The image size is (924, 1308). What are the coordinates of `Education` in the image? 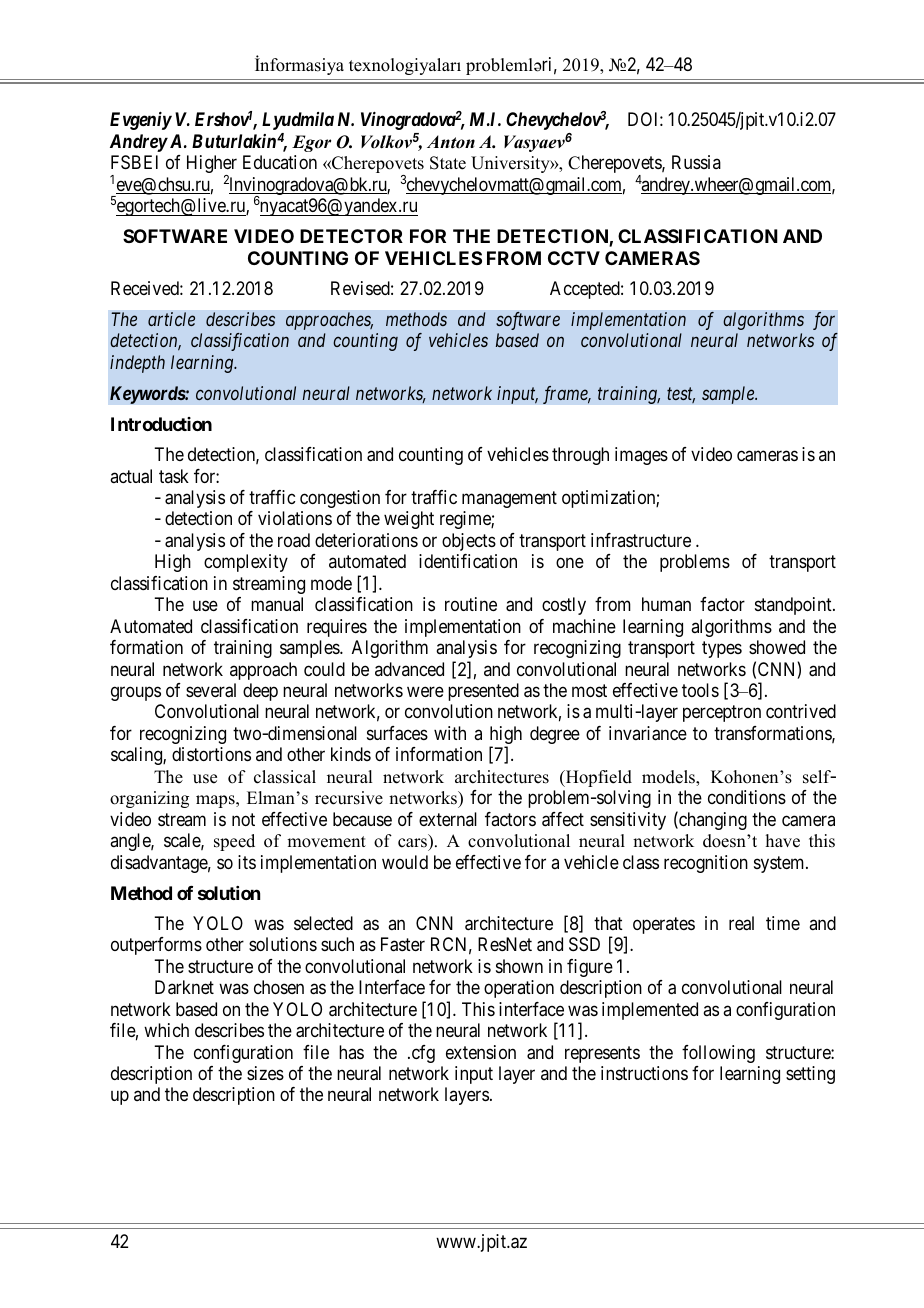 It's located at (280, 162).
